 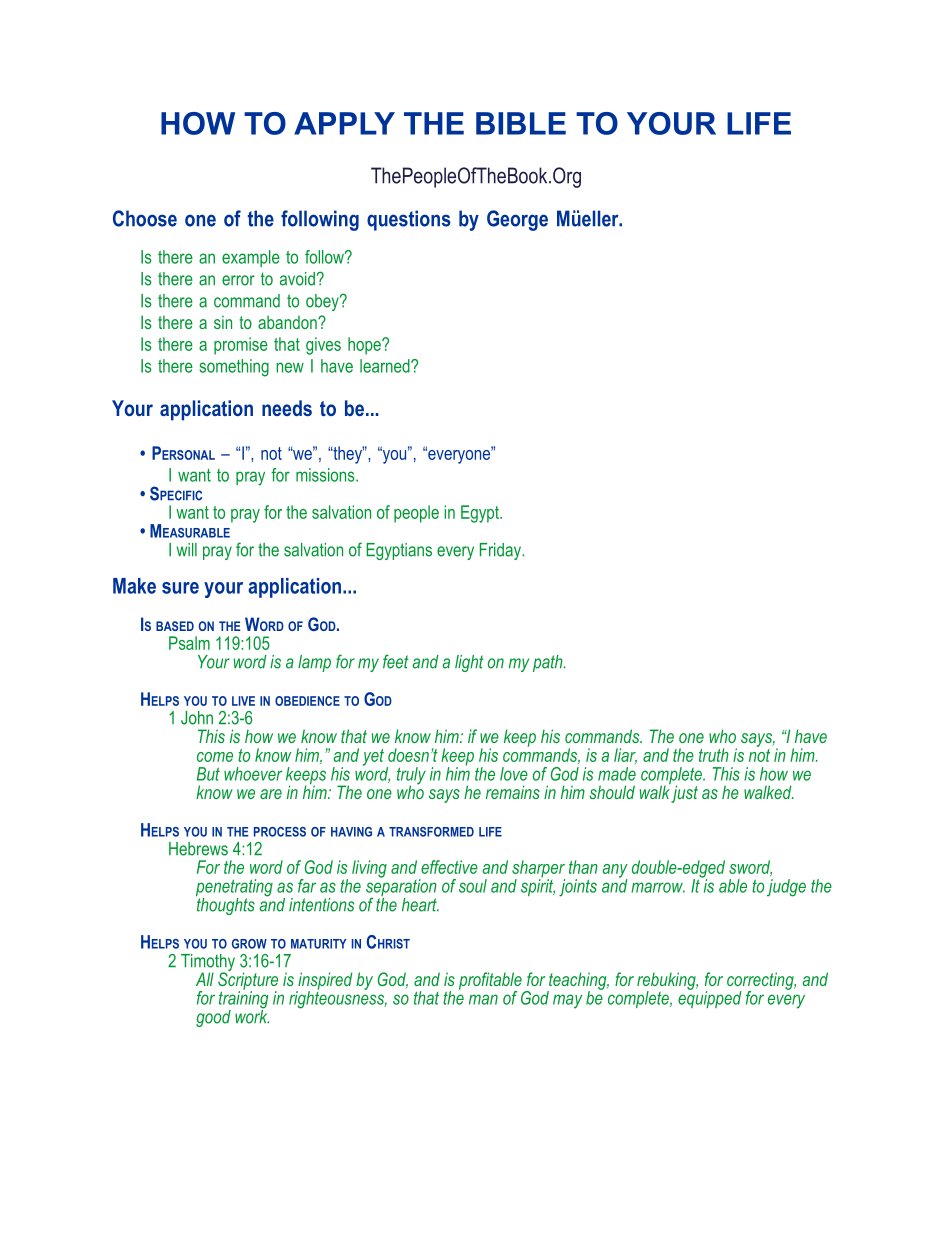 I want to click on Choose, so click(x=145, y=218).
